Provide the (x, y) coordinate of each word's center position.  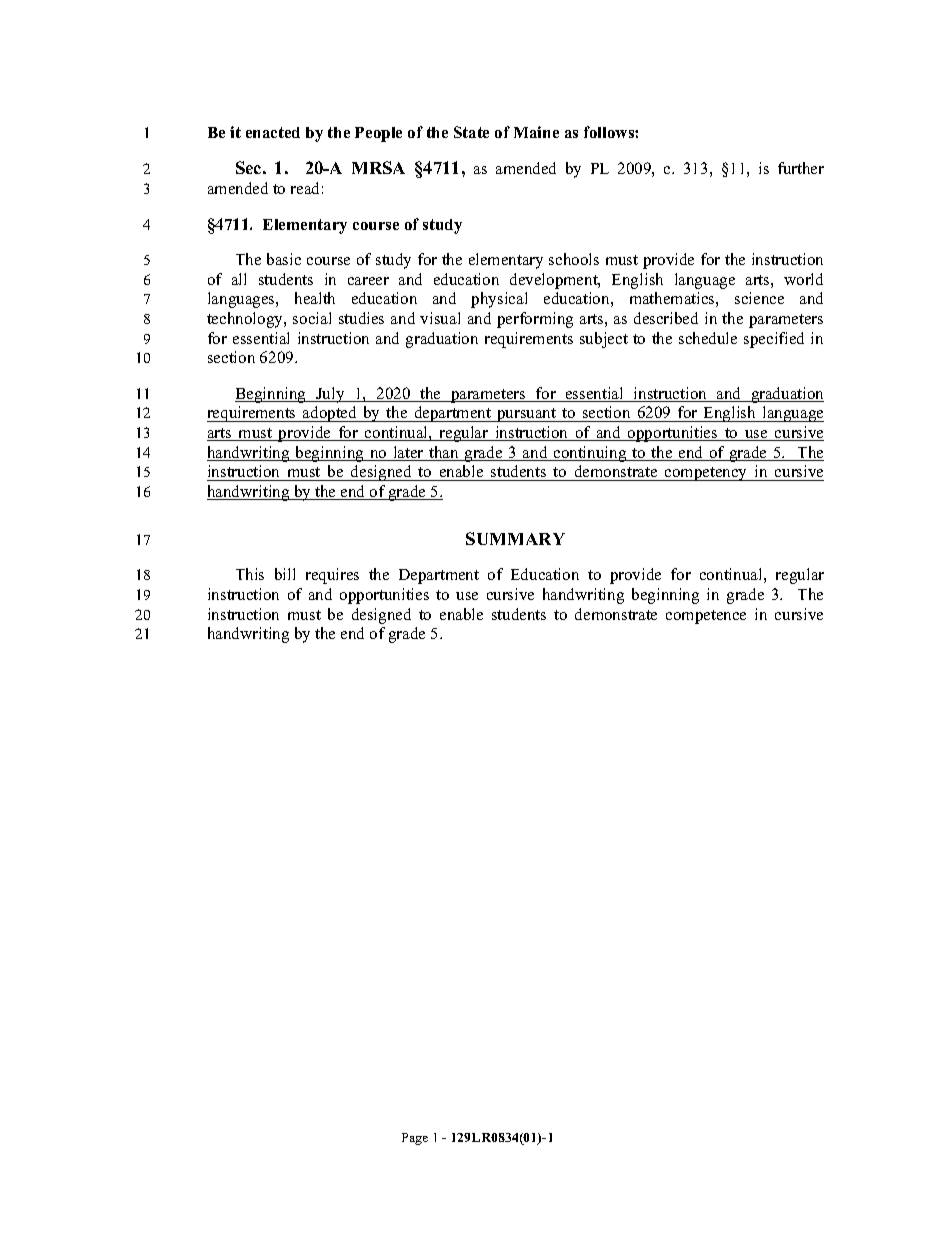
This (250, 574)
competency (706, 474)
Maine (536, 132)
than (444, 453)
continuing (590, 454)
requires (332, 576)
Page (415, 1139)
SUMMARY (515, 538)
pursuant (527, 415)
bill (285, 574)
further (801, 168)
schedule (708, 338)
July (330, 395)
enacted (273, 132)
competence (706, 617)
